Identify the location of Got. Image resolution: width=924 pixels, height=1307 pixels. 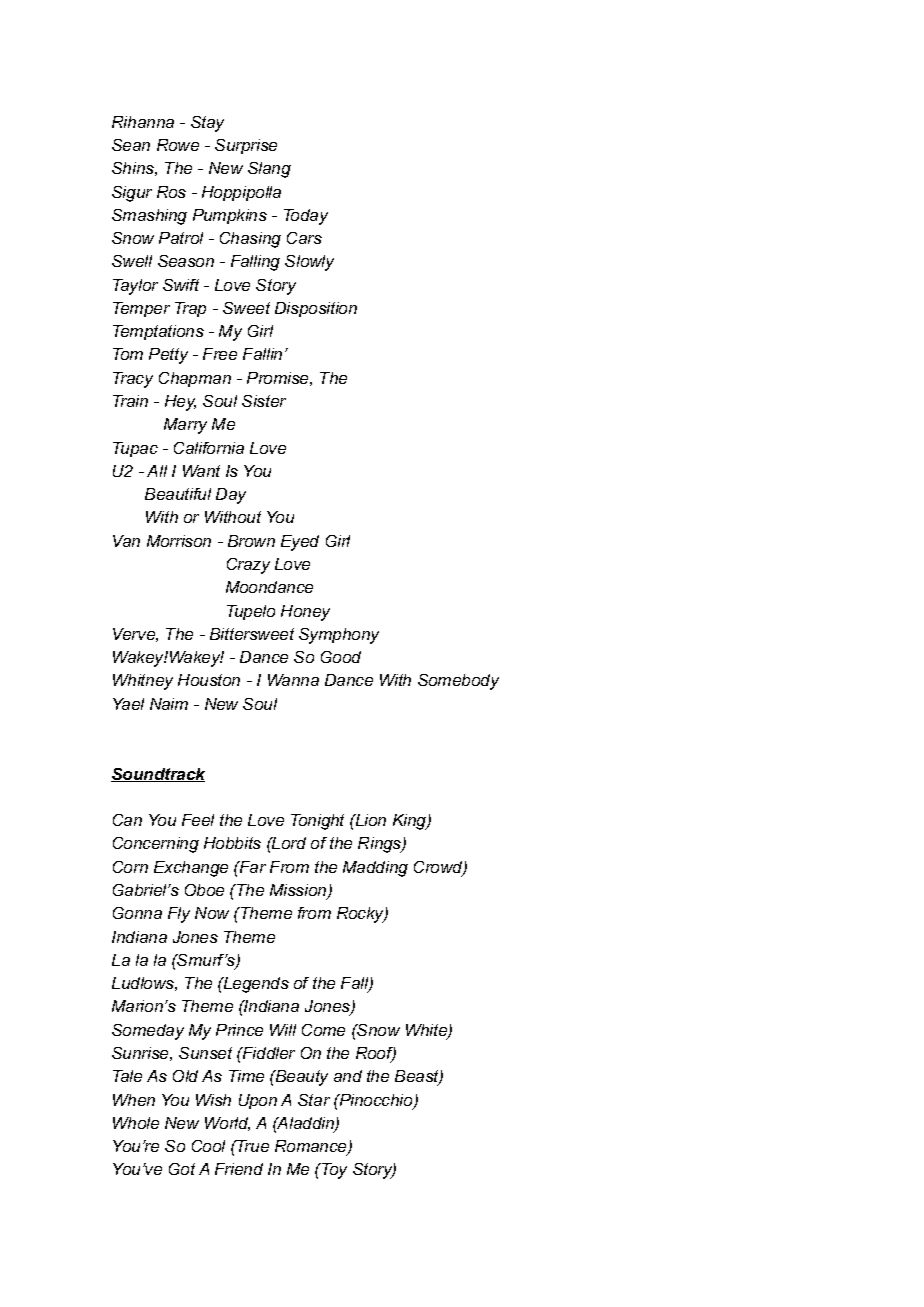
(182, 1169).
